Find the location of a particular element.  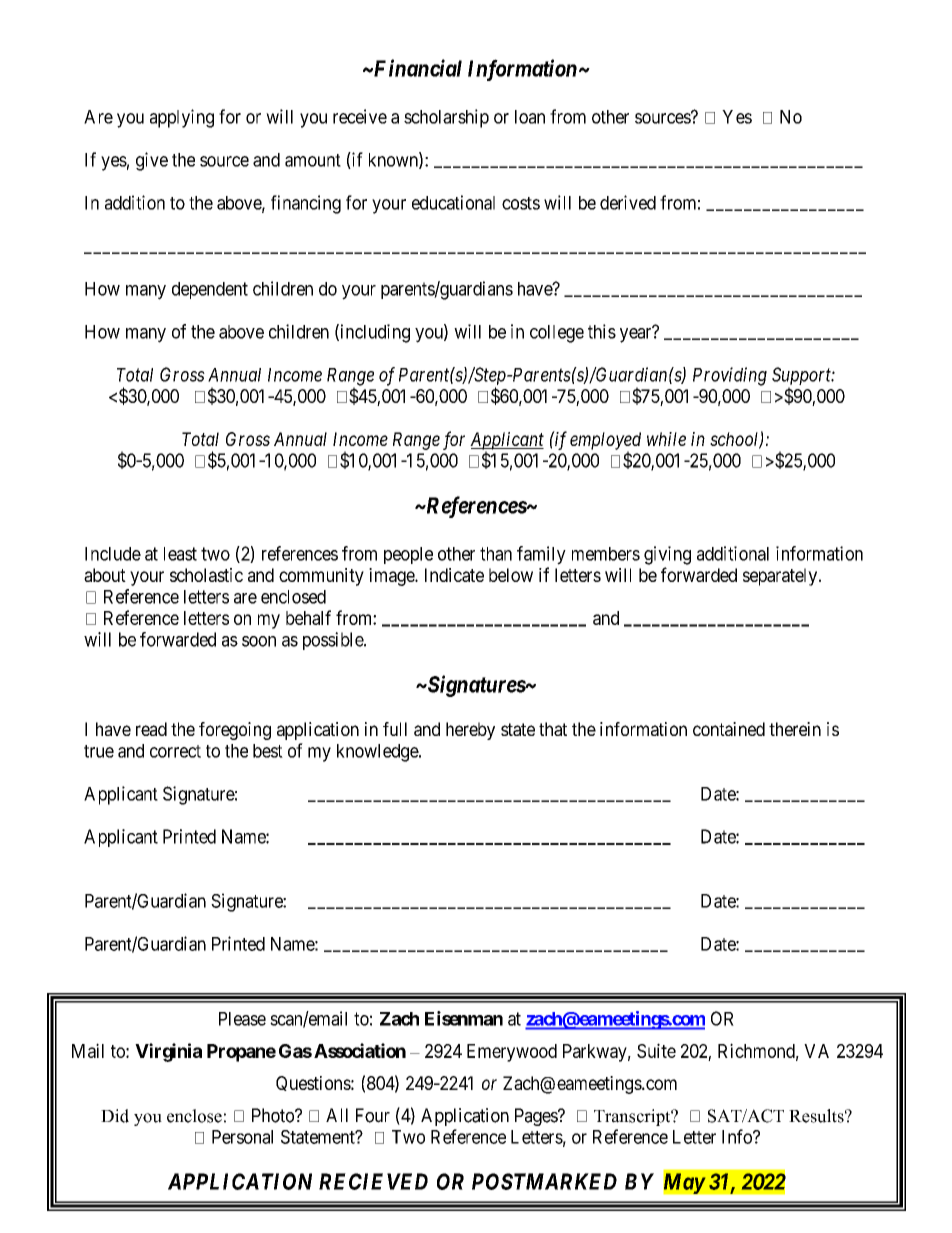

RECIEVED is located at coordinates (373, 1181).
